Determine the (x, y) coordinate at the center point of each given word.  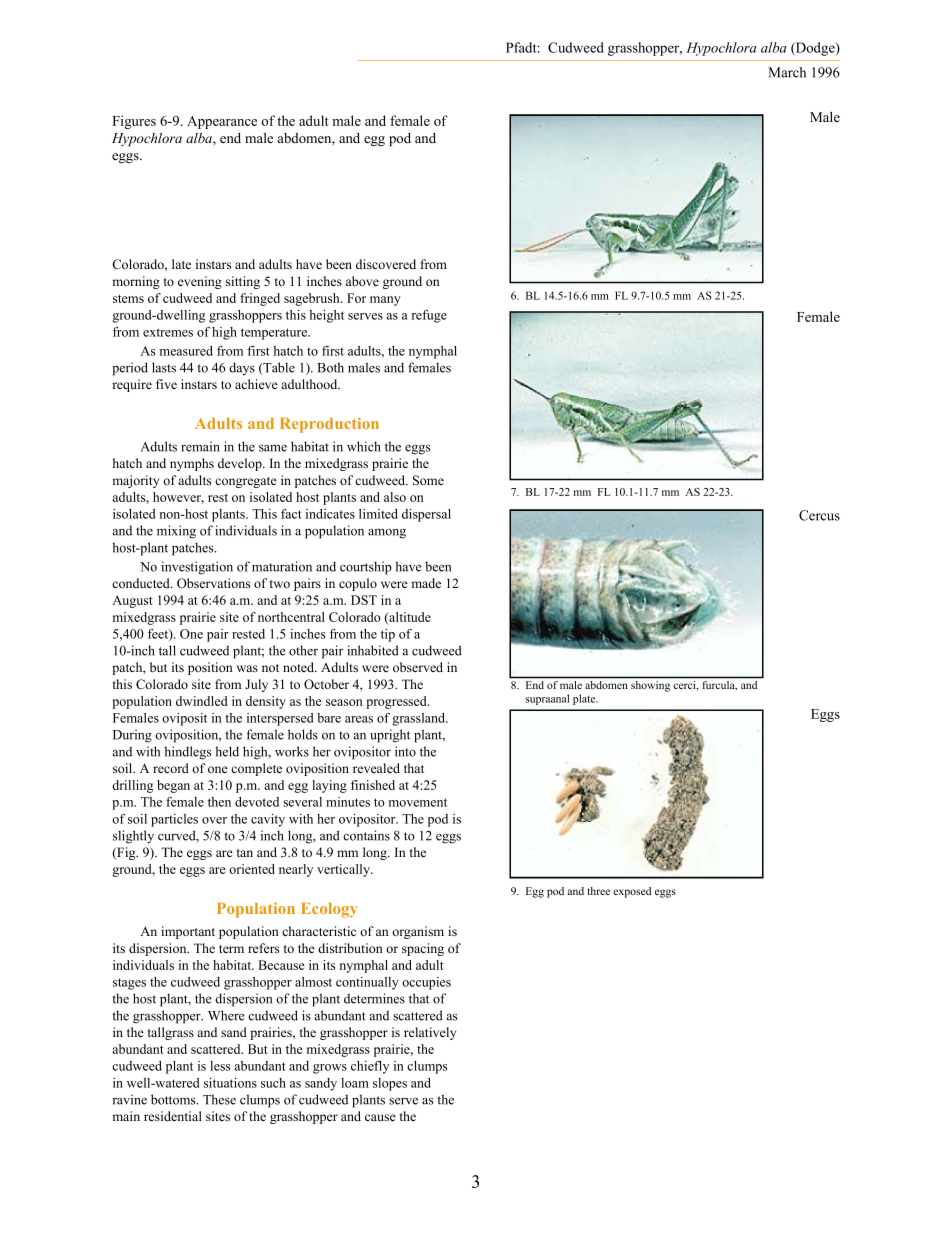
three (599, 891)
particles (174, 820)
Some (428, 480)
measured (186, 351)
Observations (213, 583)
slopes (390, 1084)
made (426, 583)
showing (650, 686)
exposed (632, 892)
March (787, 72)
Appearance (222, 122)
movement (418, 802)
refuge (429, 316)
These (219, 1099)
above (362, 281)
